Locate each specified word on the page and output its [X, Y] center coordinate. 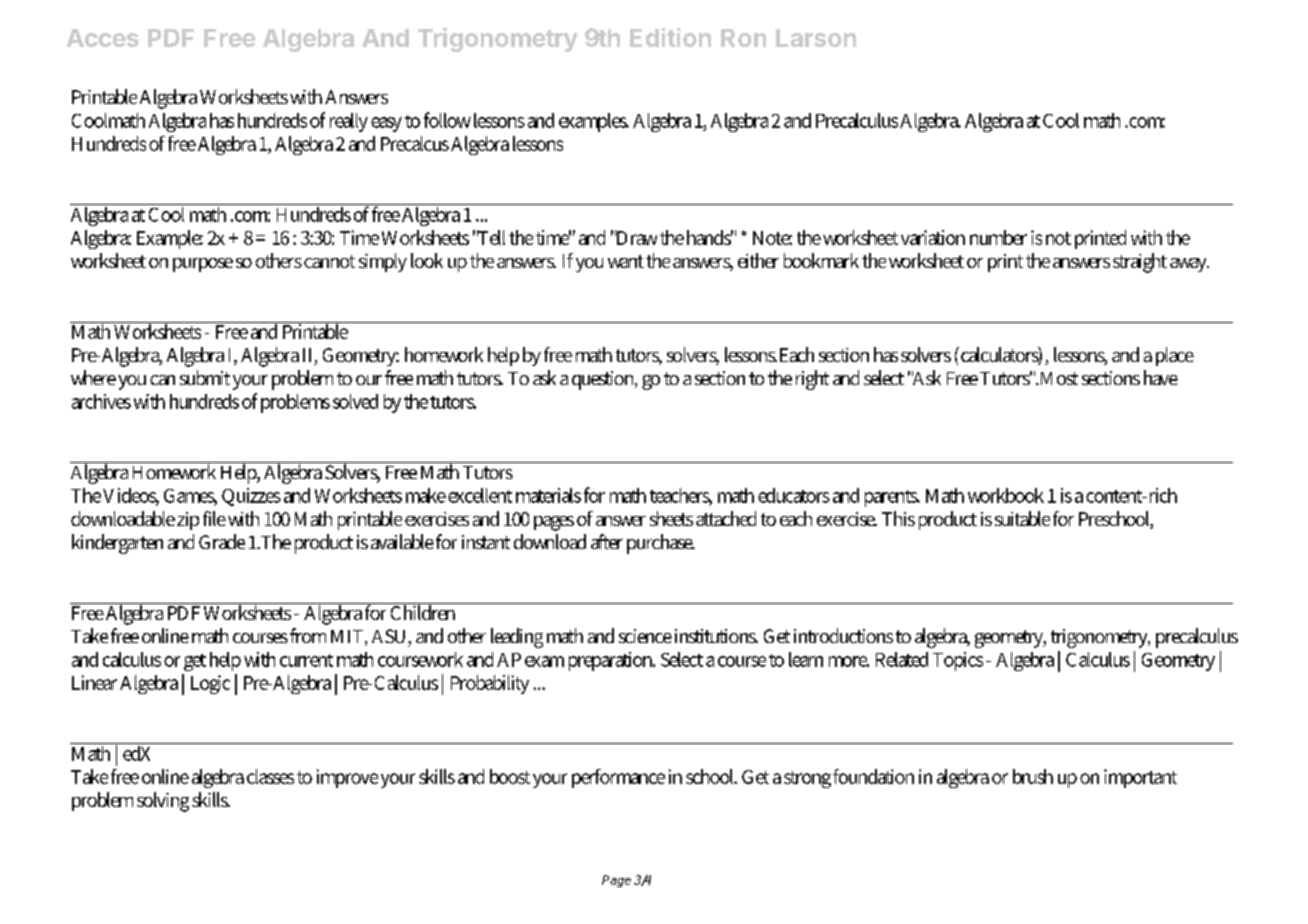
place [1175, 356]
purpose [203, 265]
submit [205, 377]
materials [548, 495]
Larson [816, 38]
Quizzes [251, 497]
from [308, 635]
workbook [1006, 495]
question [604, 380]
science [645, 636]
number [998, 237]
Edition [670, 37]
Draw [636, 237]
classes [270, 776]
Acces [103, 38]
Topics [958, 661]
